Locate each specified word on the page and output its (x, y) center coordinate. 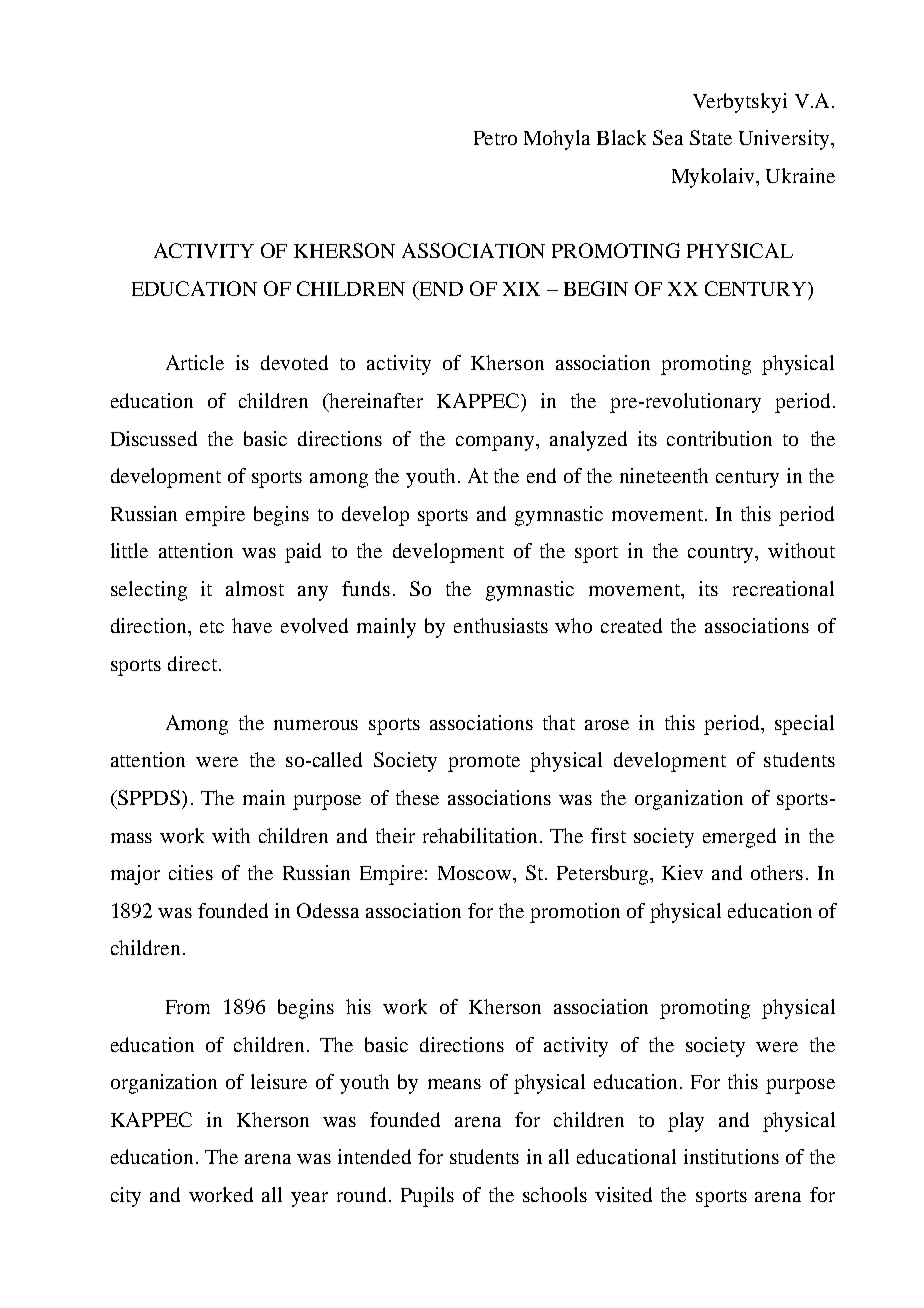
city (126, 1197)
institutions (731, 1156)
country (722, 554)
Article (195, 362)
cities (191, 872)
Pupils (427, 1197)
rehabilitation (480, 835)
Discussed (154, 438)
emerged (739, 838)
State (711, 137)
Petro (495, 138)
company (497, 443)
